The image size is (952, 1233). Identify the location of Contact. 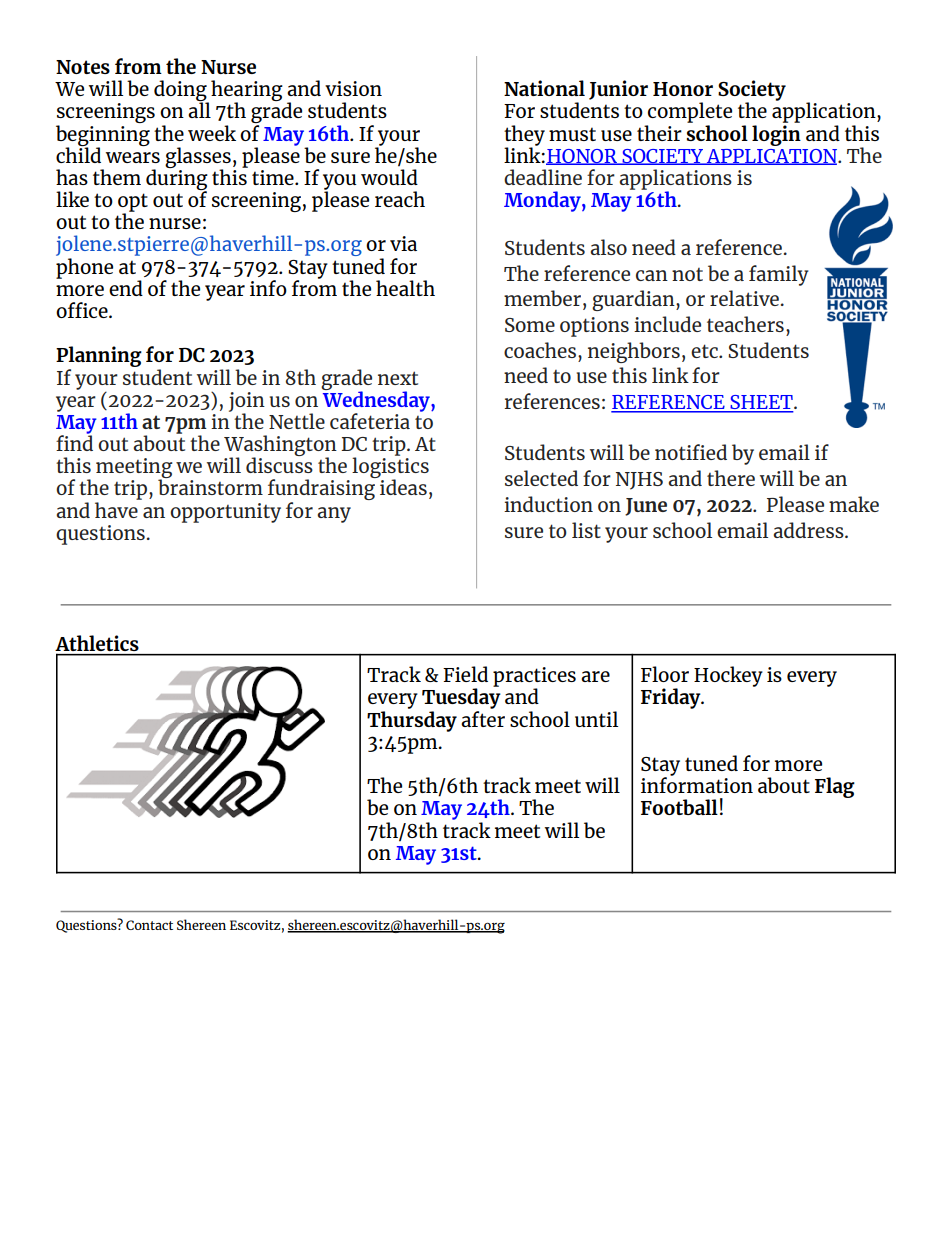
(149, 925).
